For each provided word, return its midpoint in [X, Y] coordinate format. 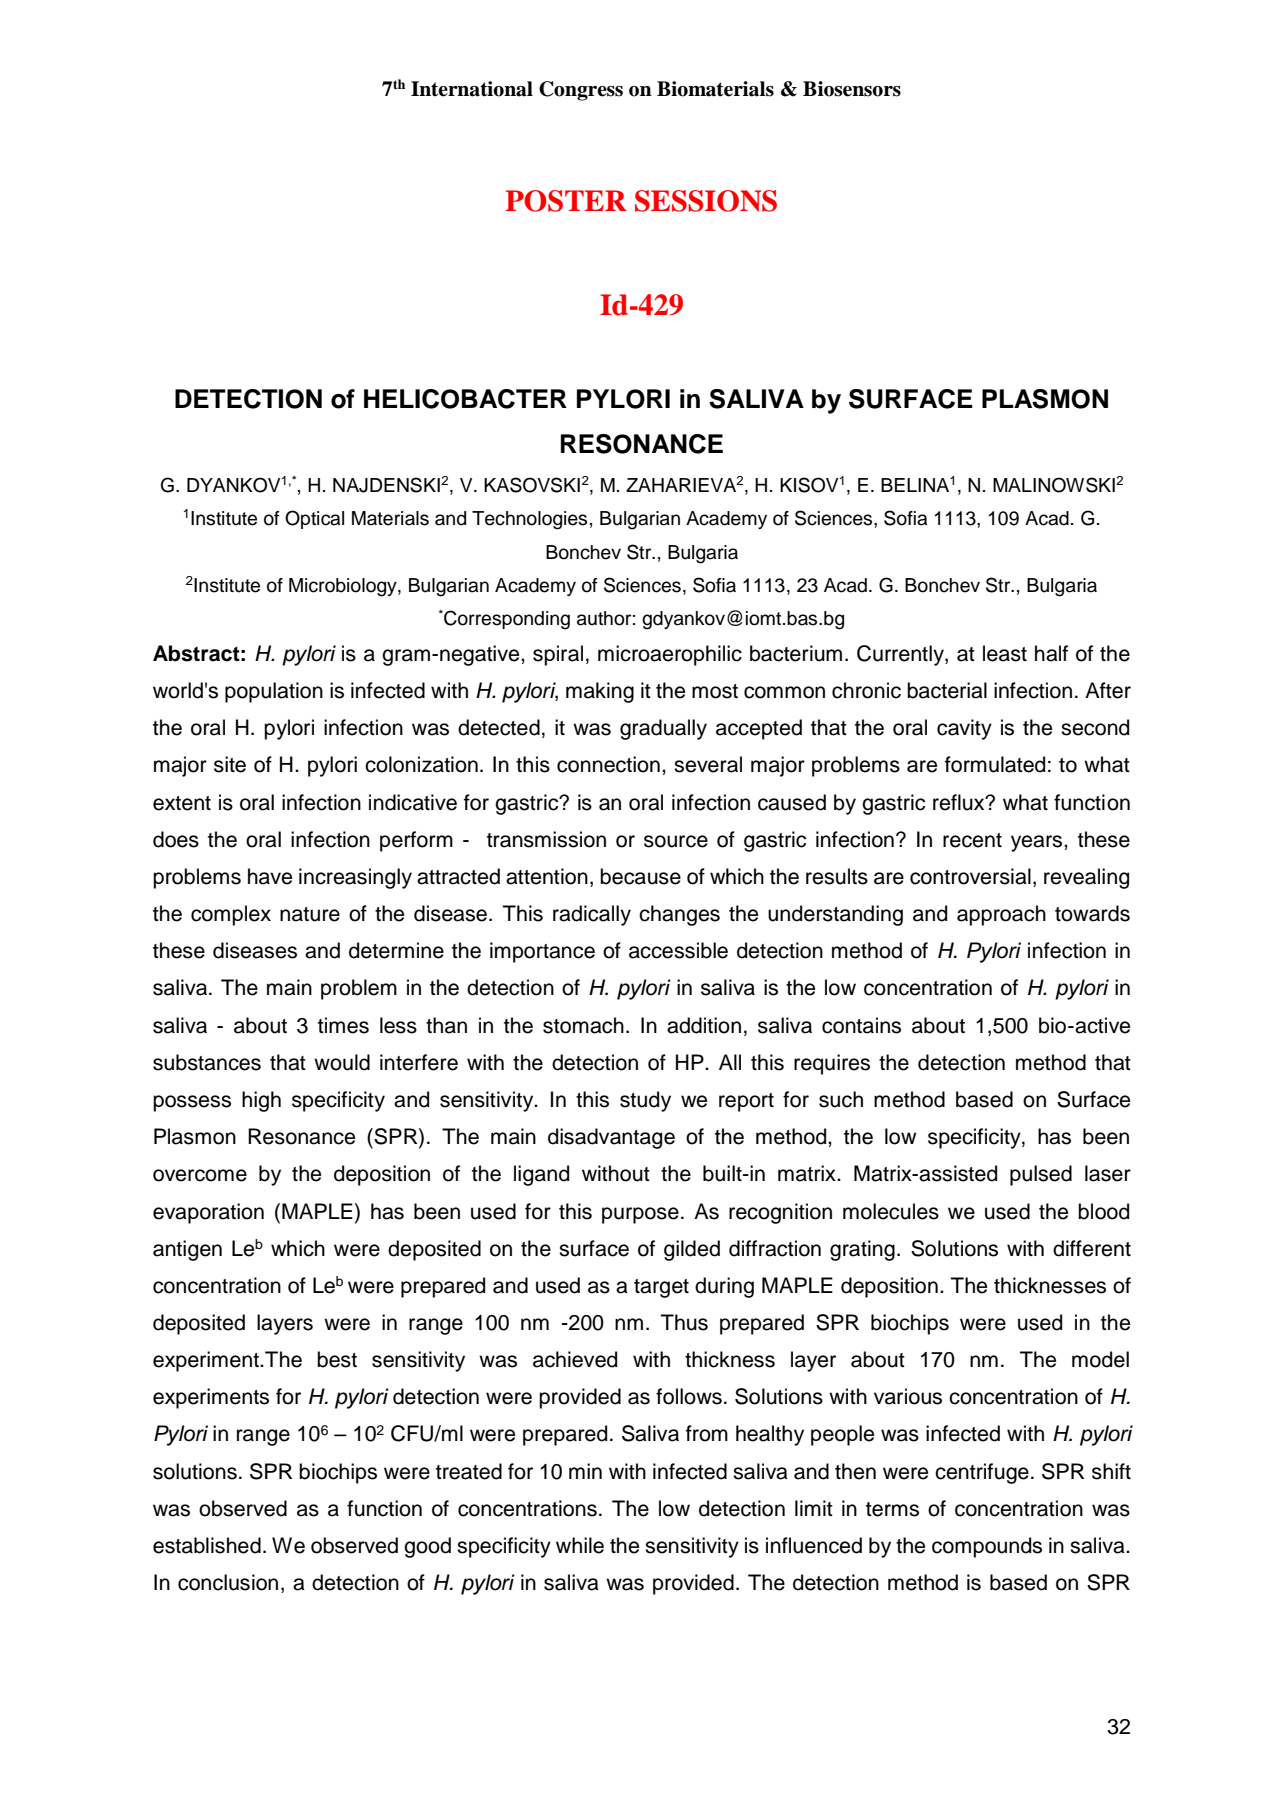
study [645, 1101]
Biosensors [852, 89]
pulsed [1041, 1175]
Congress [581, 91]
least [1005, 653]
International [472, 89]
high [261, 1101]
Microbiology [344, 587]
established [207, 1545]
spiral [558, 655]
